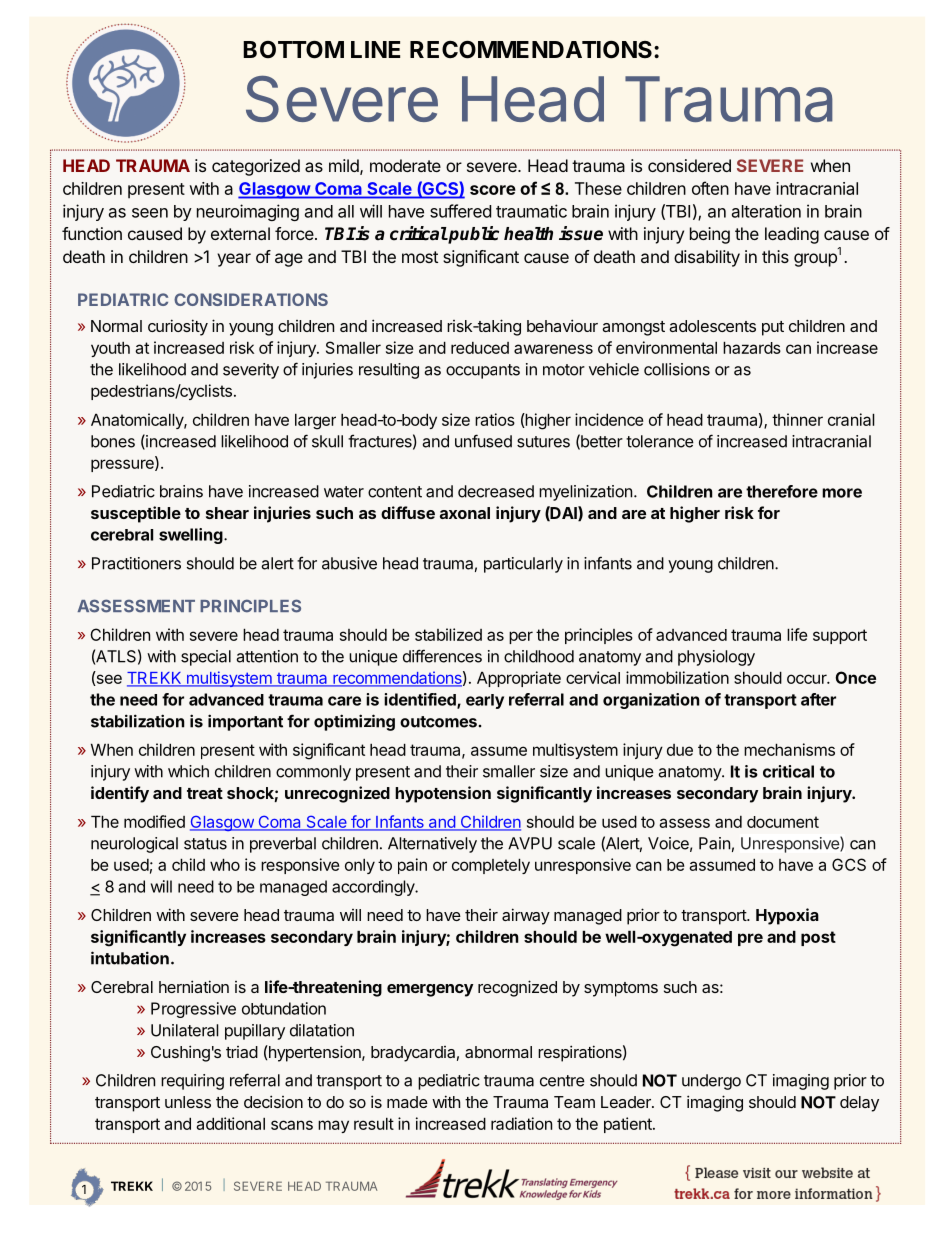 The height and width of the screenshot is (1233, 952). What do you see at coordinates (480, 348) in the screenshot?
I see `reduced` at bounding box center [480, 348].
